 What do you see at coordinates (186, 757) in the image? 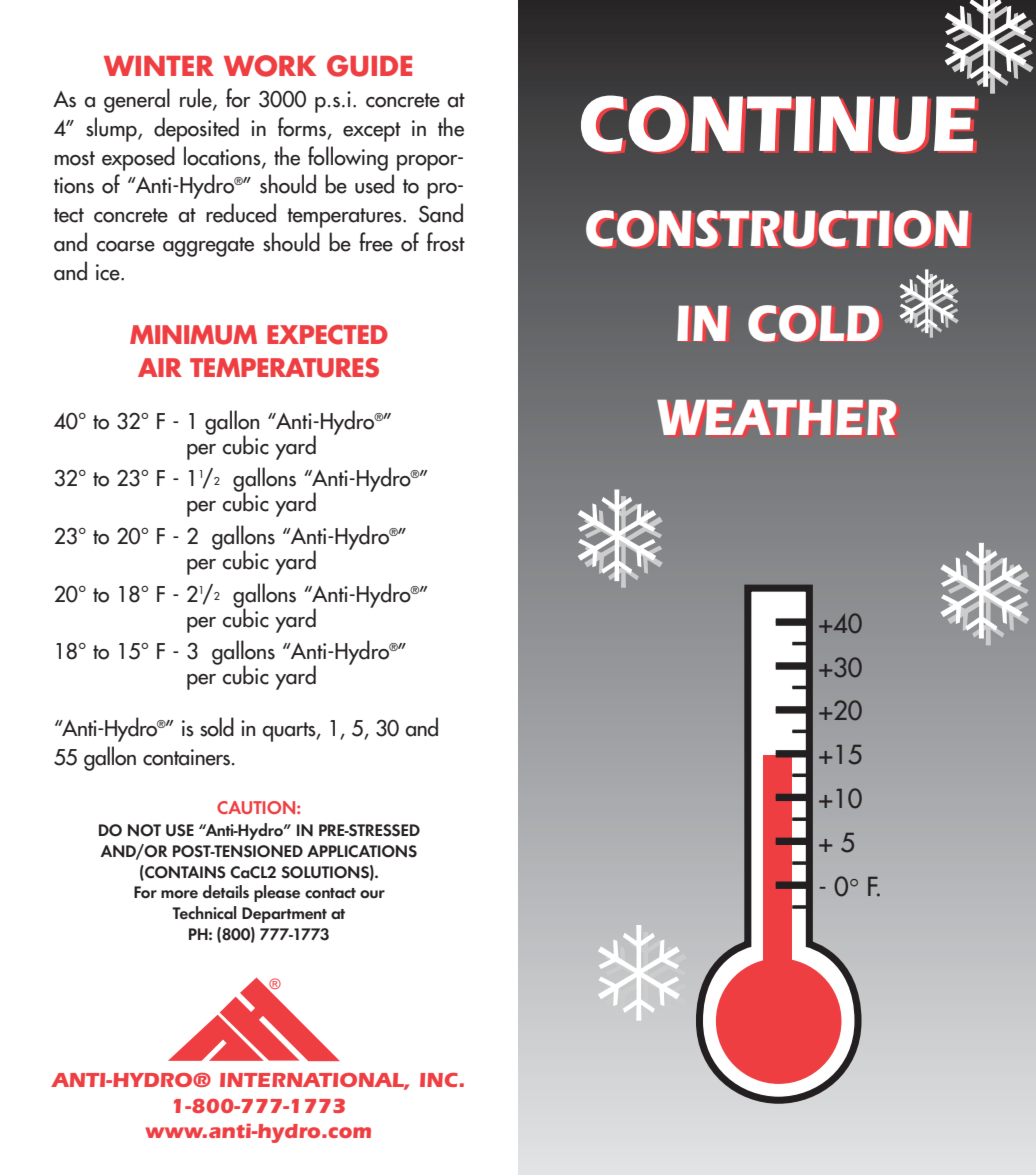
I see `containers` at bounding box center [186, 757].
